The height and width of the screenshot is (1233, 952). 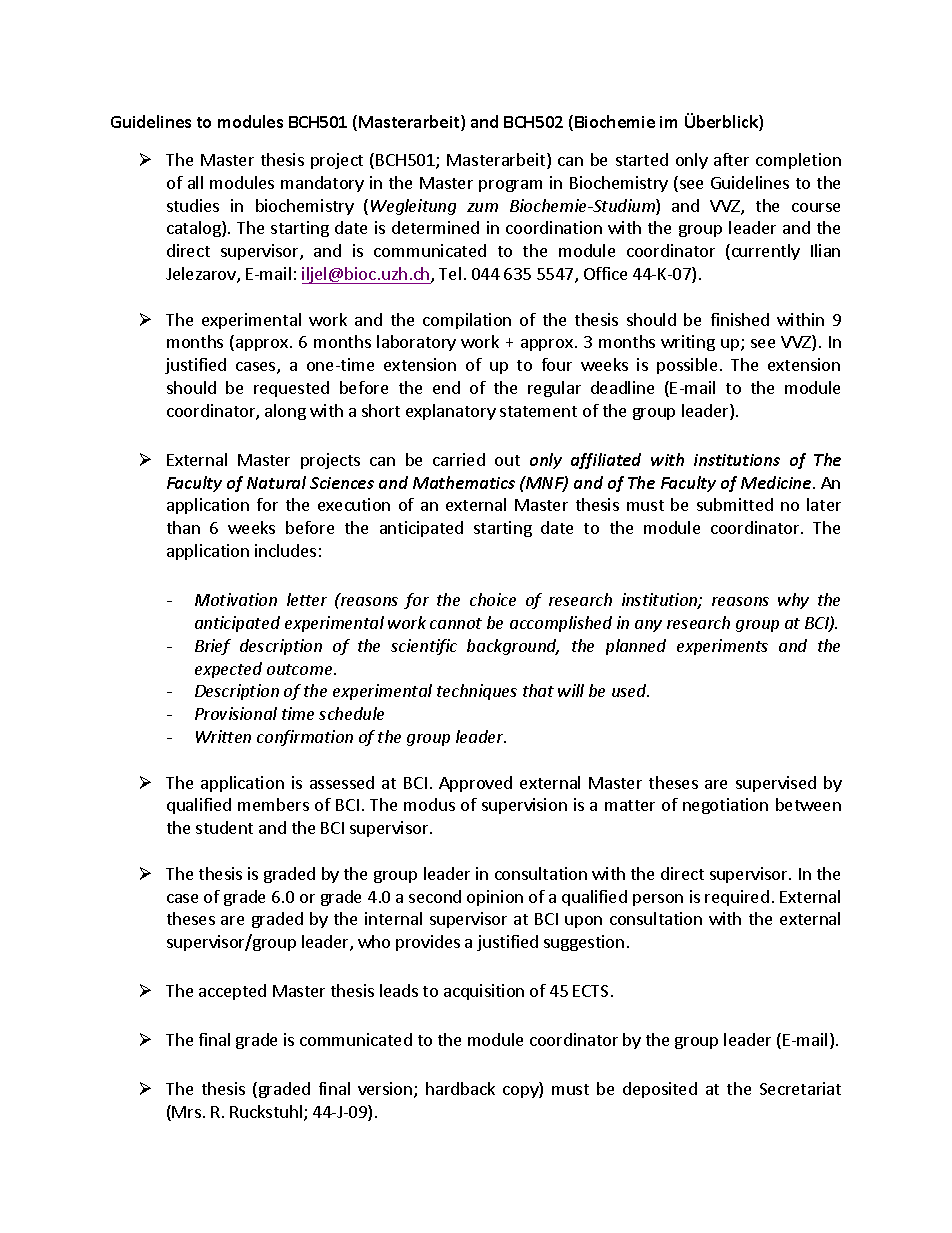 I want to click on Brief, so click(x=213, y=647).
